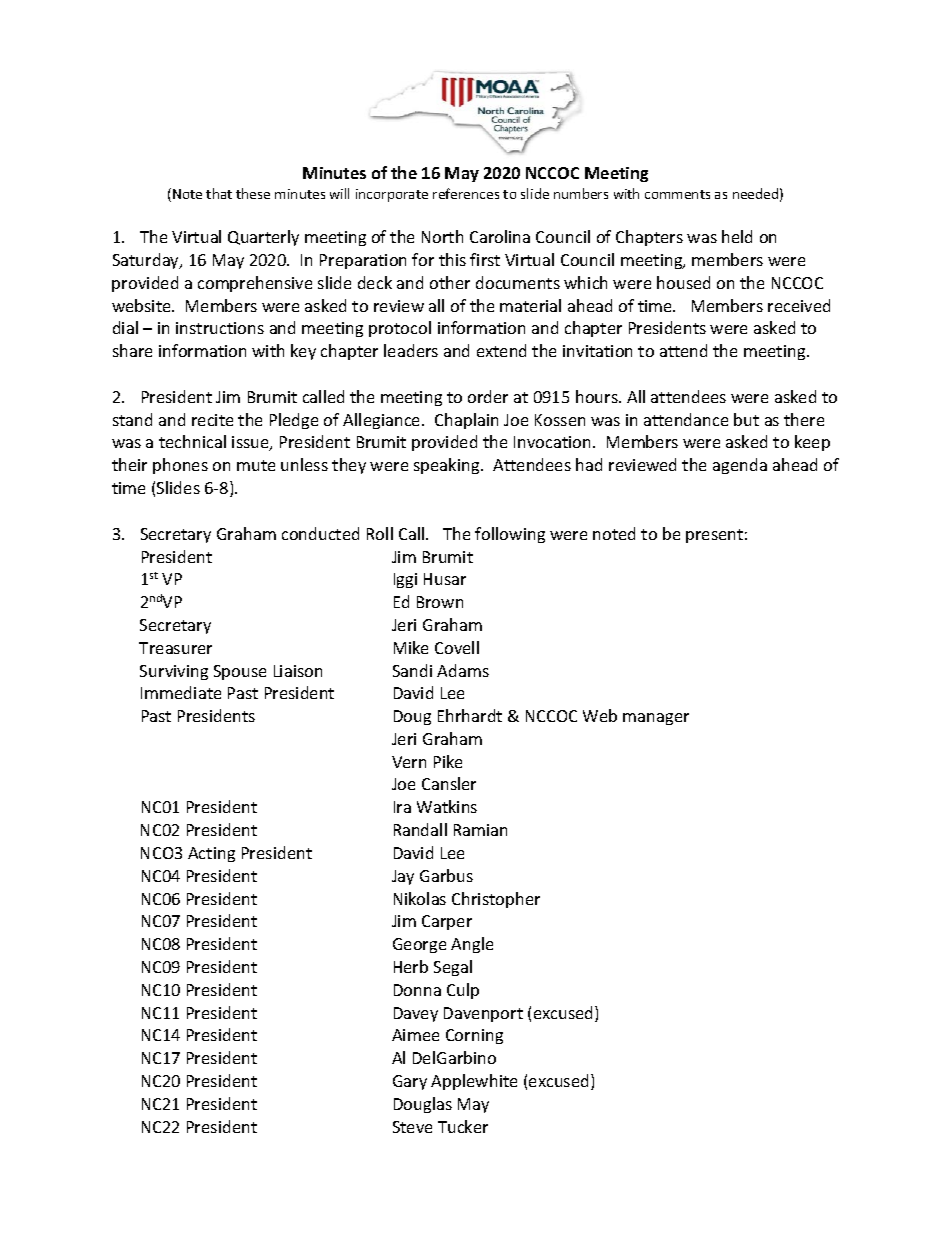 This page has height=1233, width=952. What do you see at coordinates (737, 236) in the page?
I see `held` at bounding box center [737, 236].
